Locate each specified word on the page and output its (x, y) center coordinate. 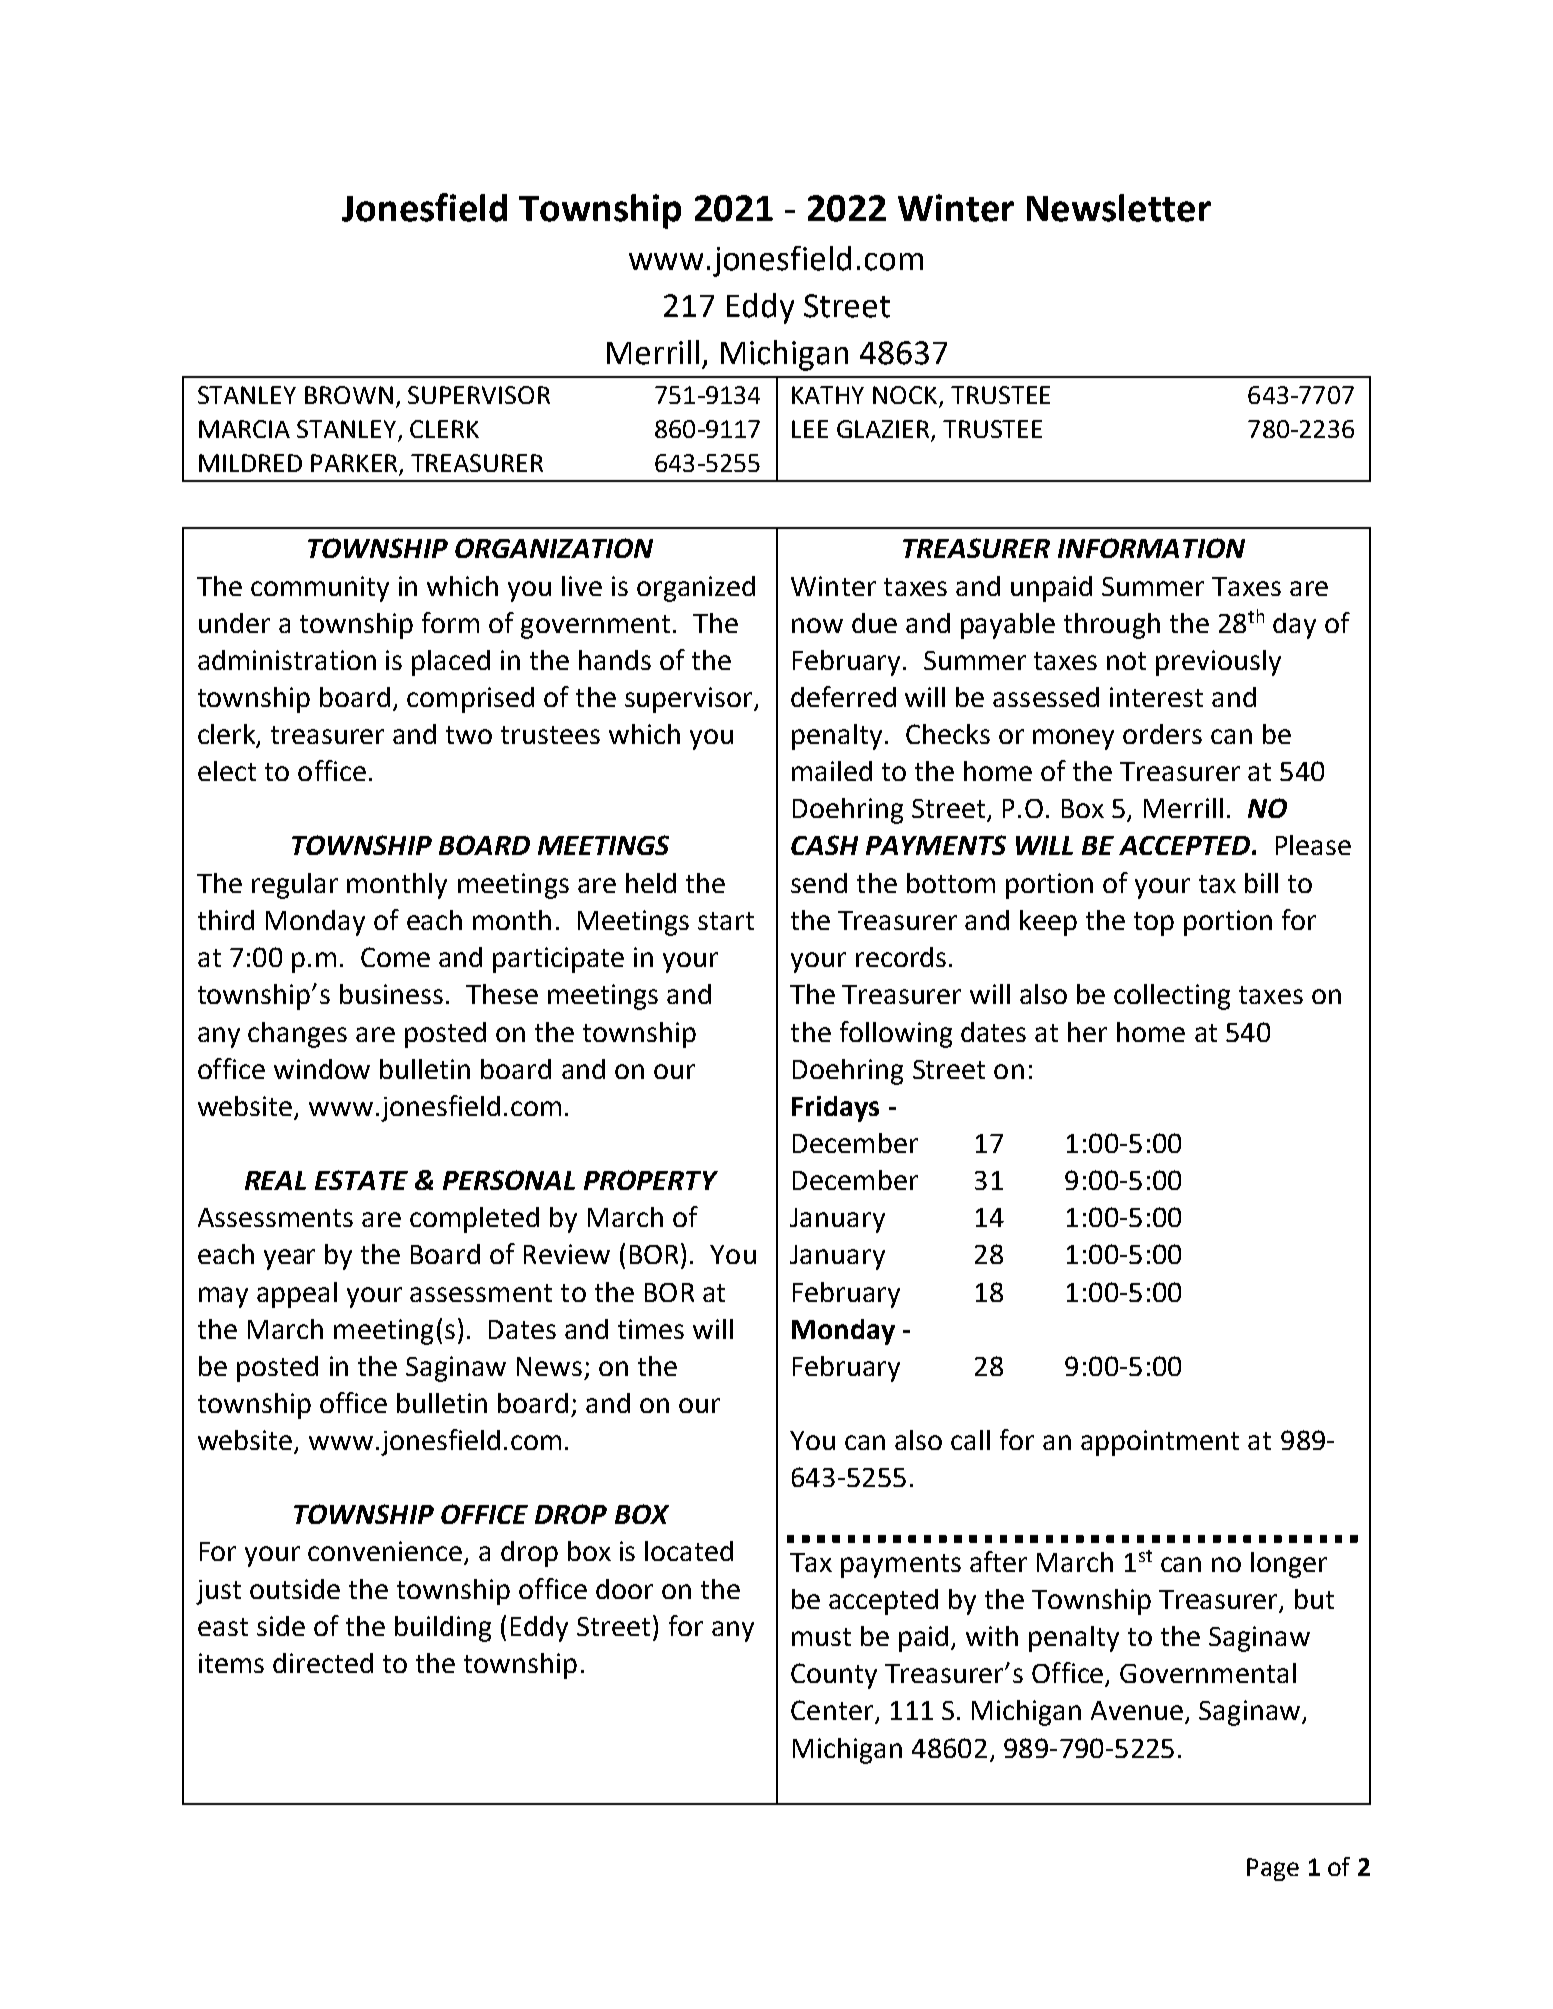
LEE (810, 429)
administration (287, 660)
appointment (1160, 1443)
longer (1289, 1565)
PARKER (355, 464)
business (391, 994)
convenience (386, 1552)
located (689, 1551)
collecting (1172, 997)
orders (1162, 734)
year (289, 1259)
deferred (843, 696)
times (651, 1329)
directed (323, 1663)
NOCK (906, 396)
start (726, 921)
